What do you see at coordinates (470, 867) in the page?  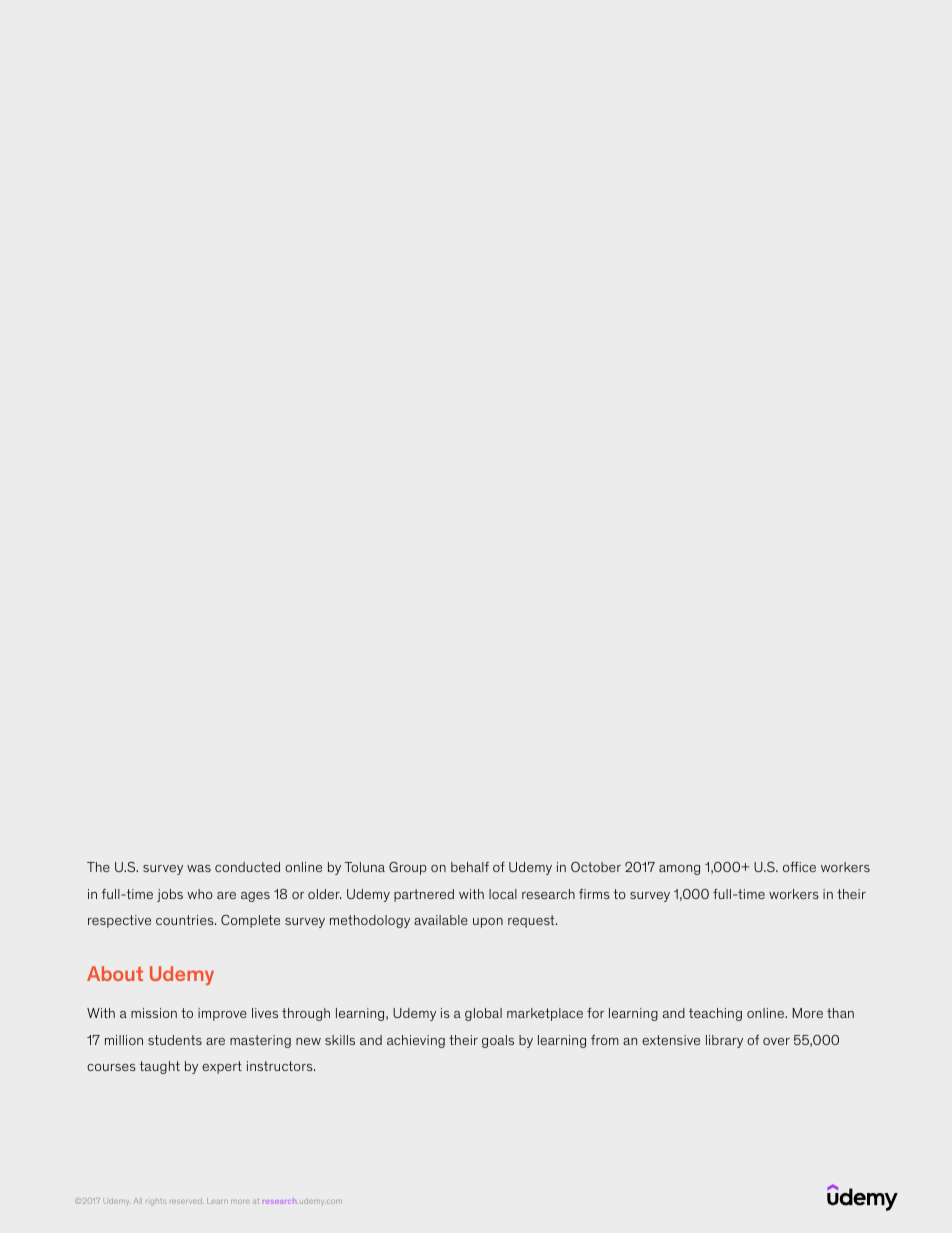 I see `behalf` at bounding box center [470, 867].
